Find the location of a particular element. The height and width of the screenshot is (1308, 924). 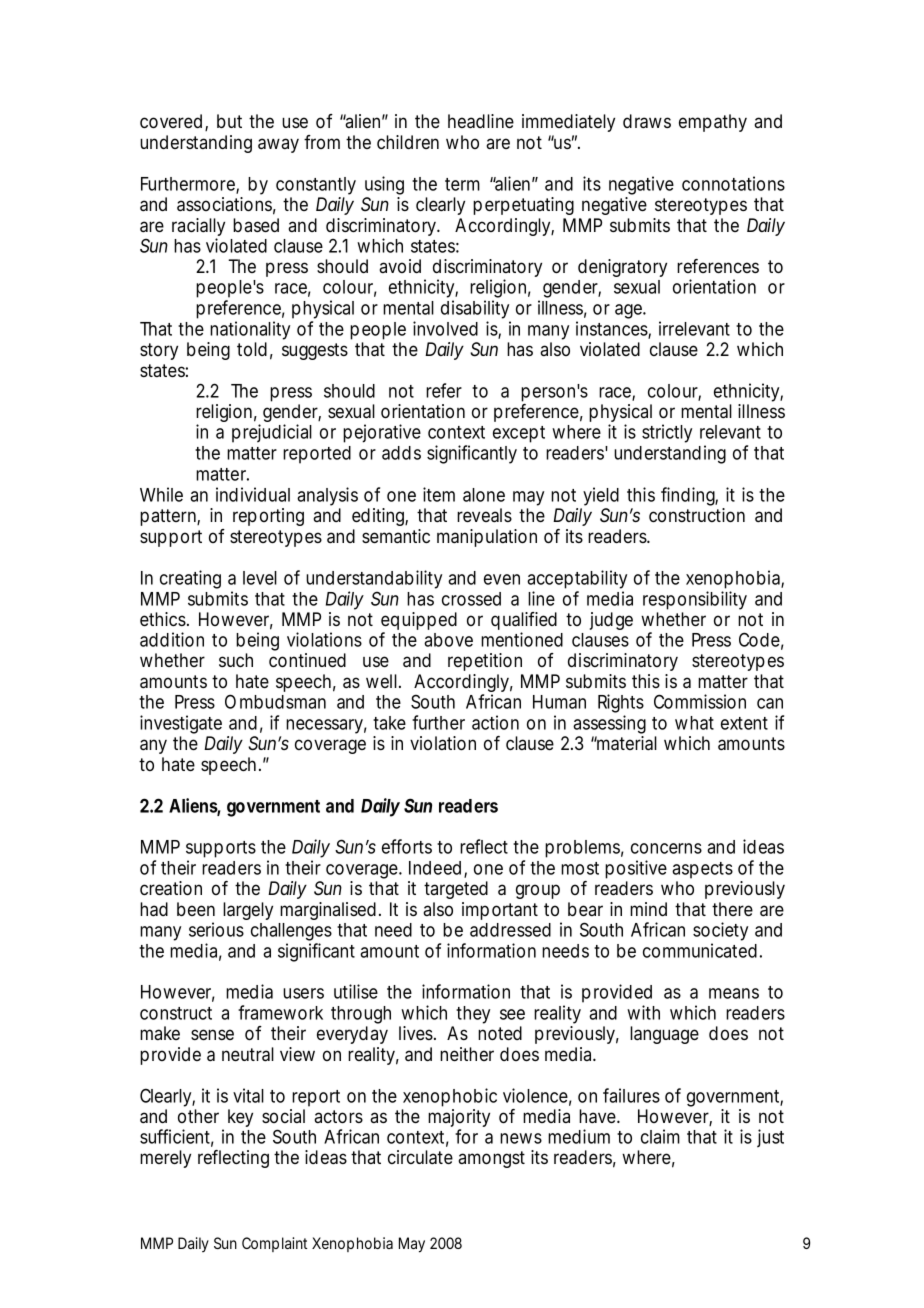

Complaint is located at coordinates (274, 1244).
